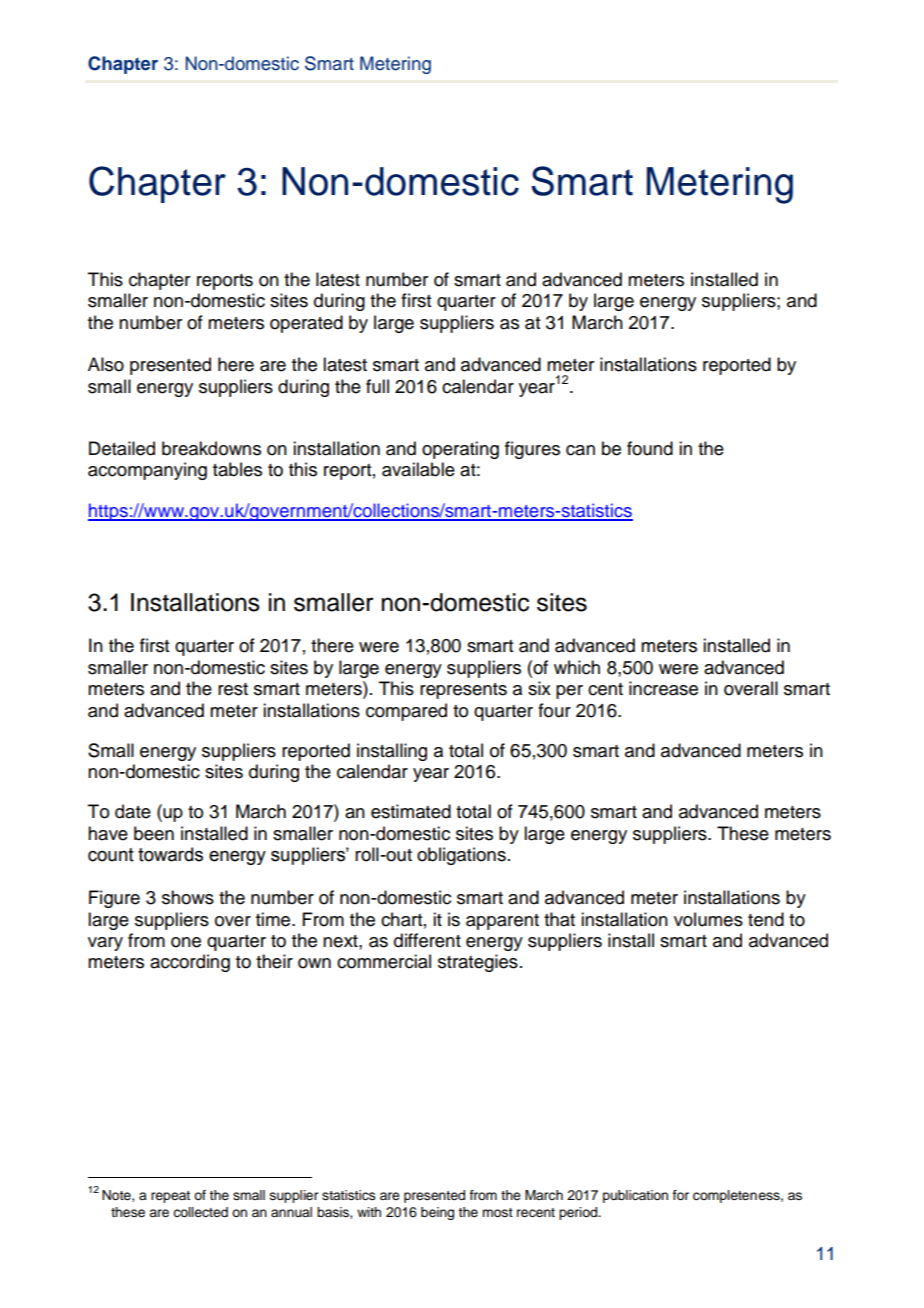  What do you see at coordinates (106, 364) in the image?
I see `Also` at bounding box center [106, 364].
